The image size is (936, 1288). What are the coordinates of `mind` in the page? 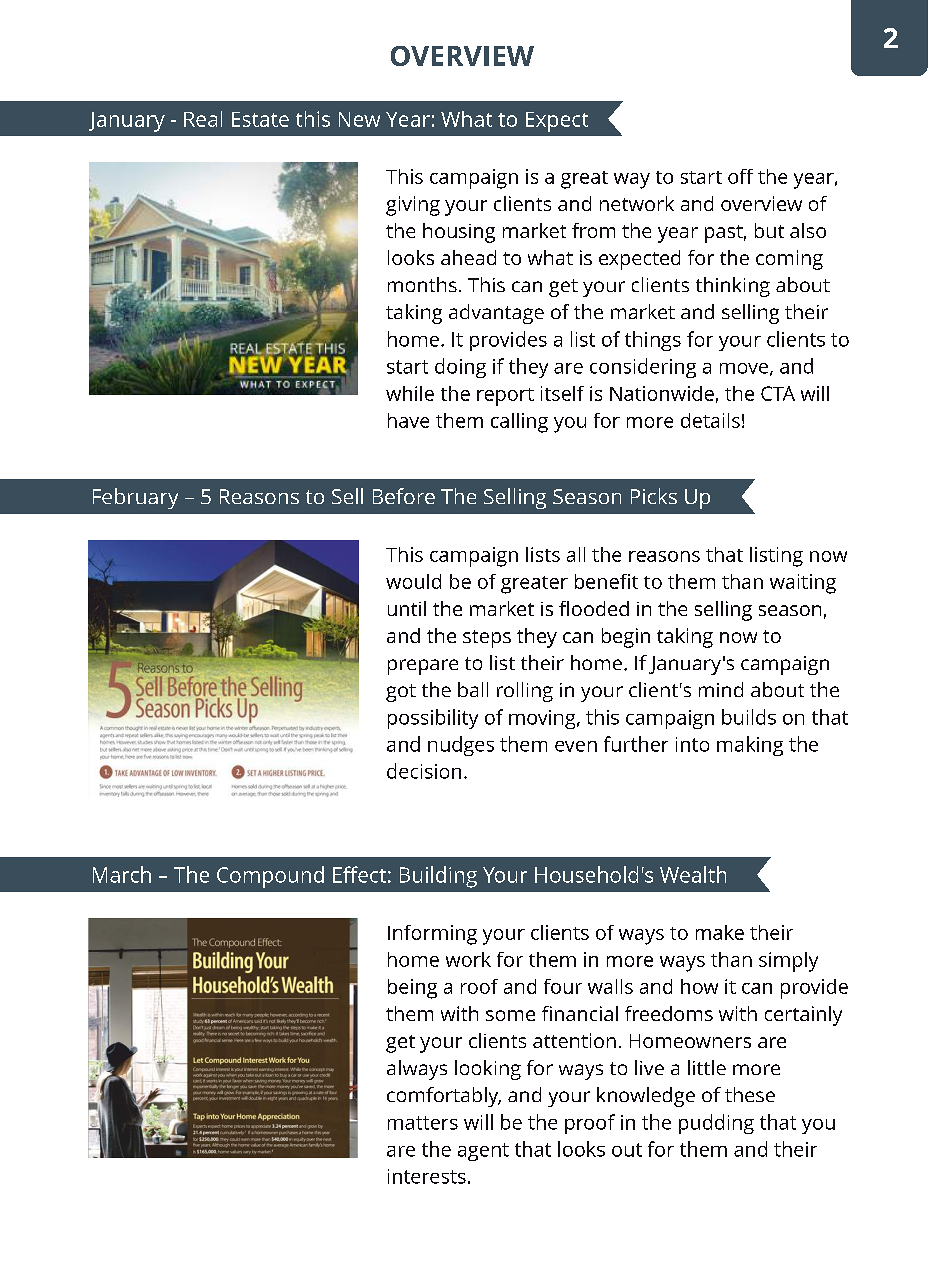 It's located at (721, 689).
